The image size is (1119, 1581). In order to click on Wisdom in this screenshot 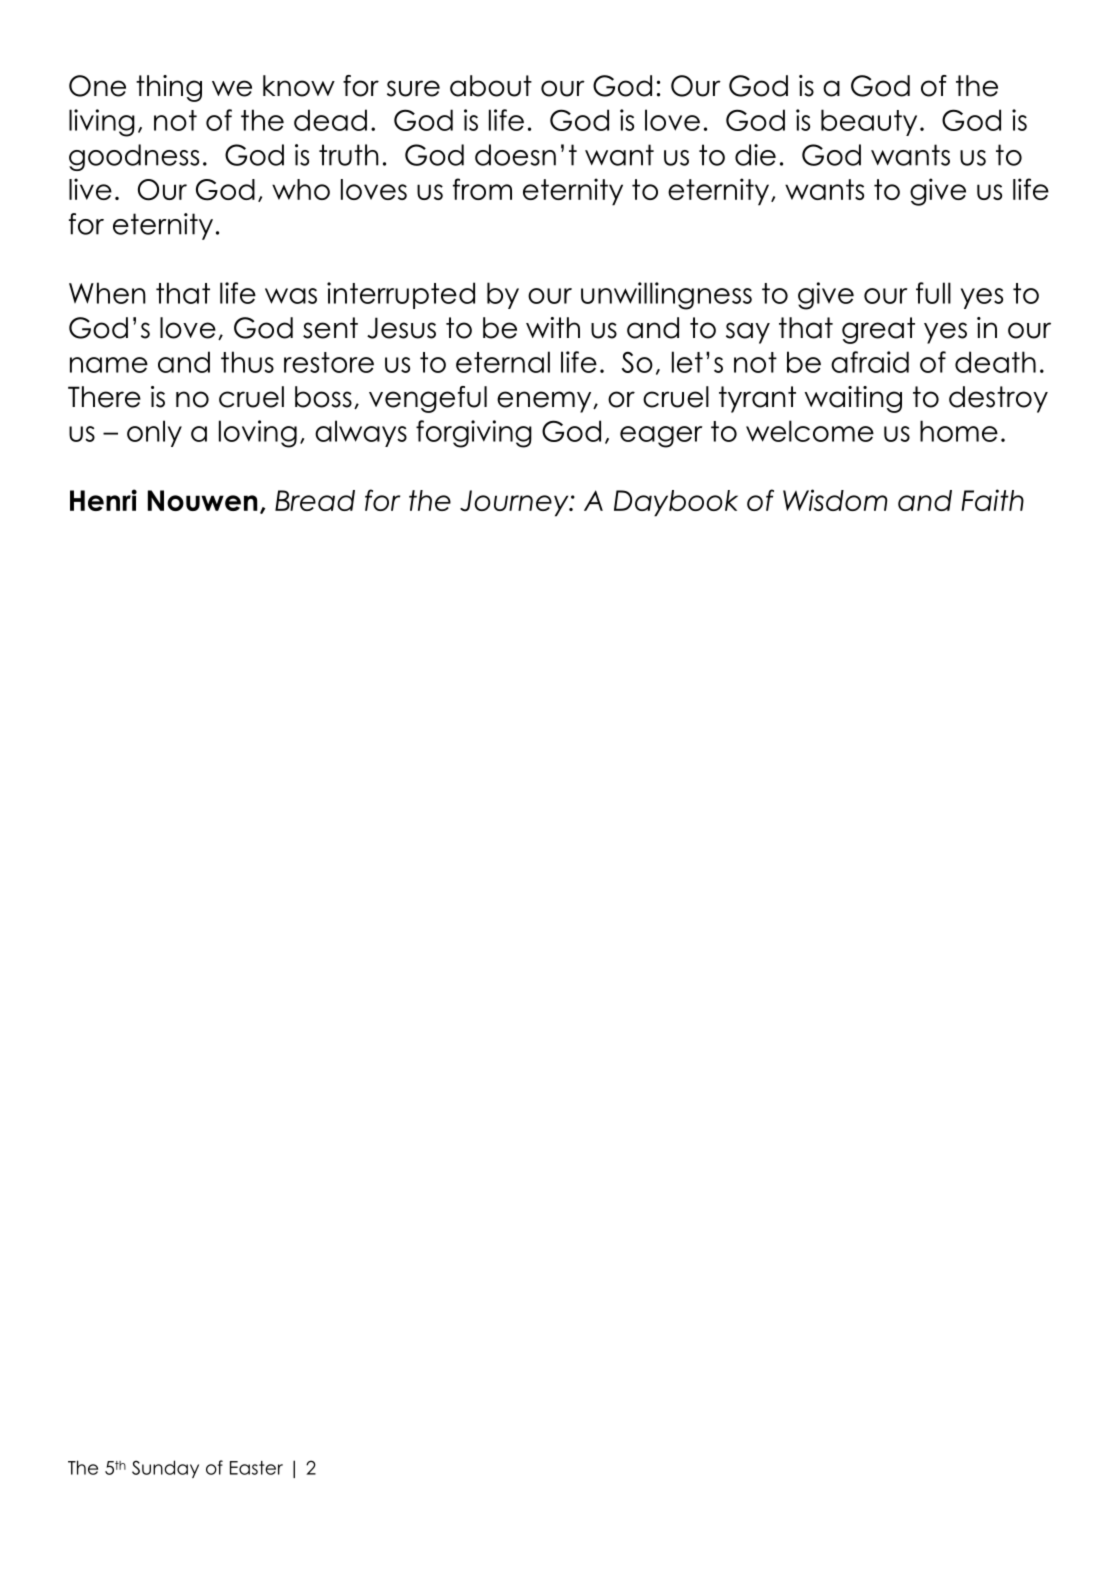, I will do `click(835, 500)`.
